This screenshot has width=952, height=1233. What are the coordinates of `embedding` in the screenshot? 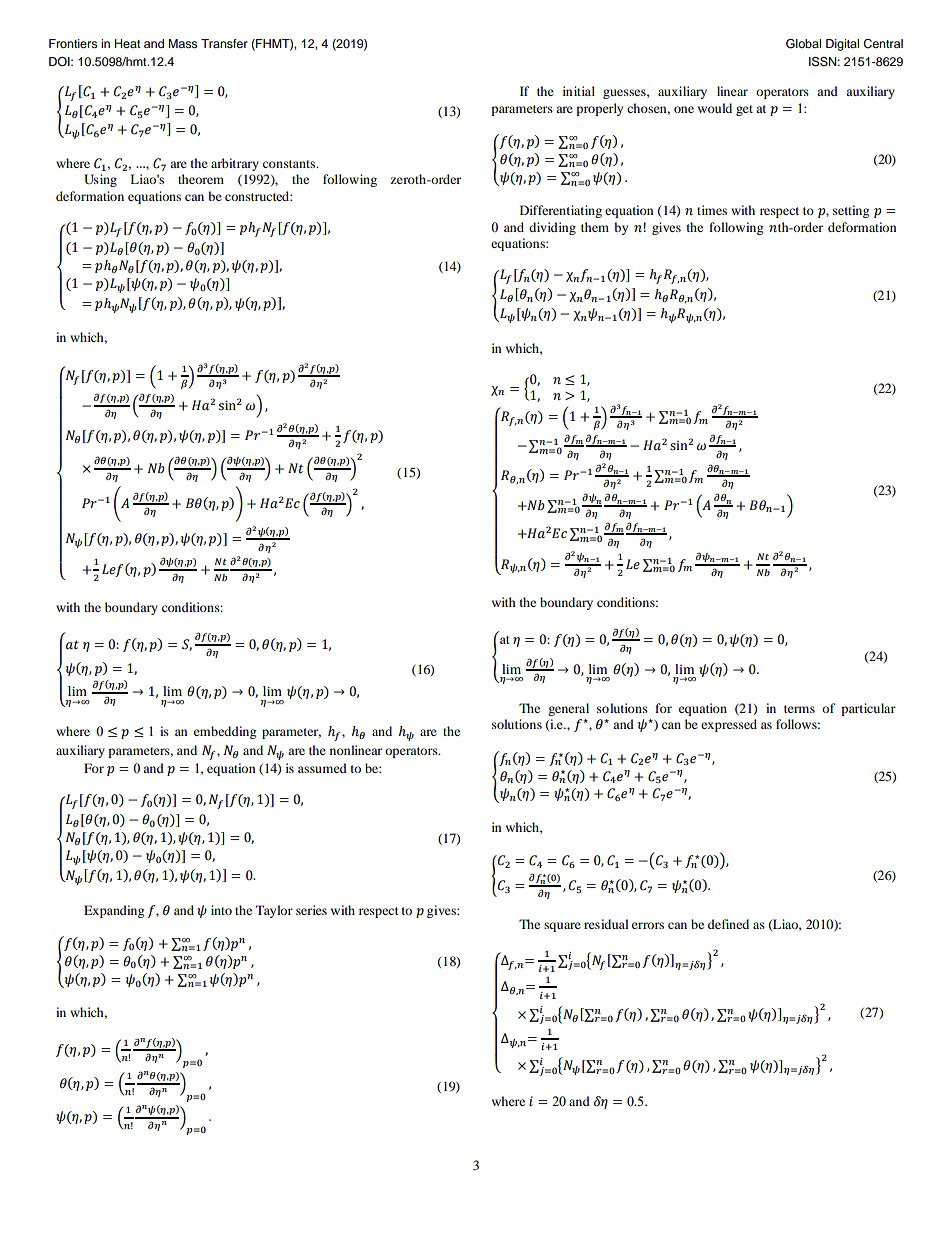 It's located at (225, 732).
